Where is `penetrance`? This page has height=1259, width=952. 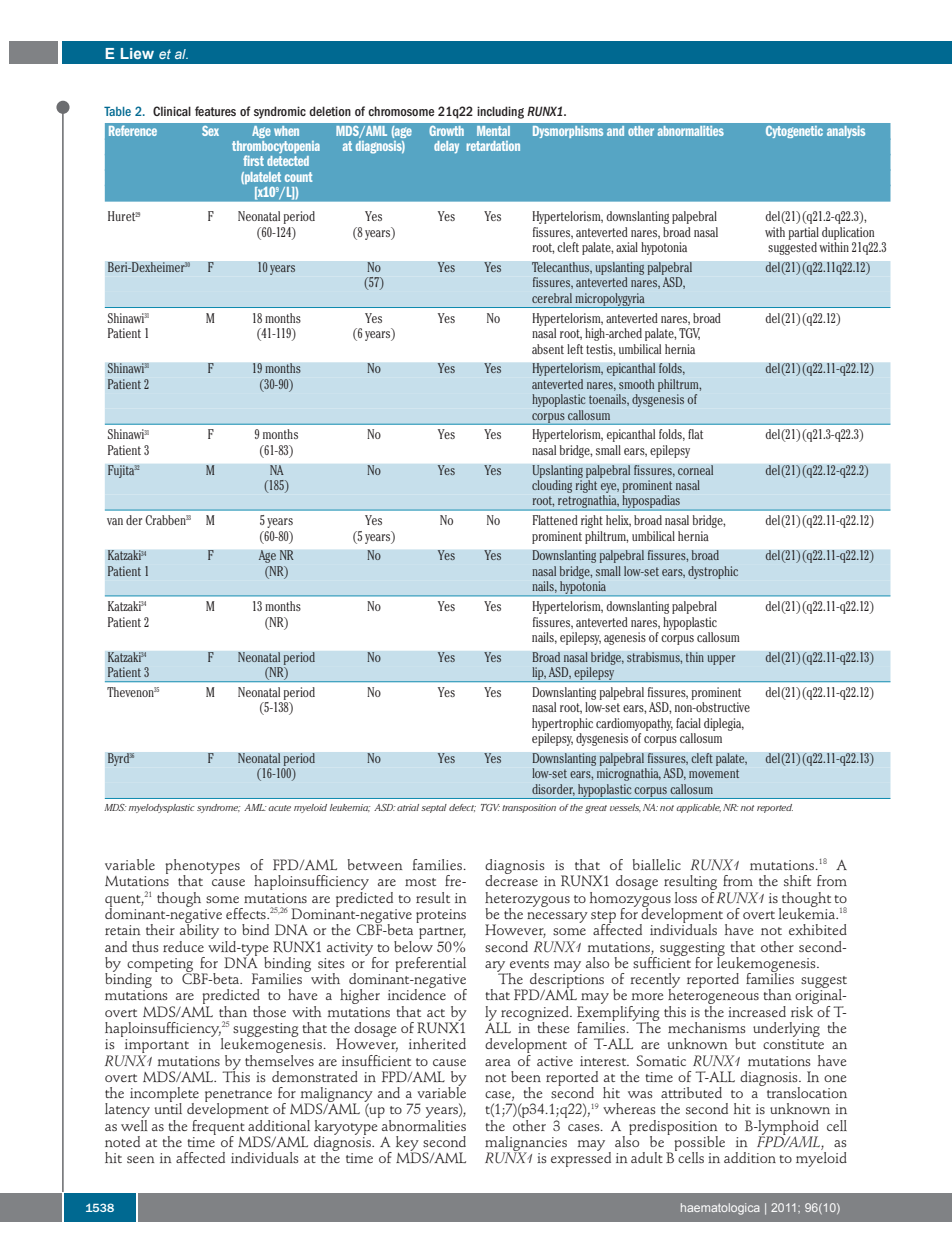 penetrance is located at coordinates (238, 1097).
